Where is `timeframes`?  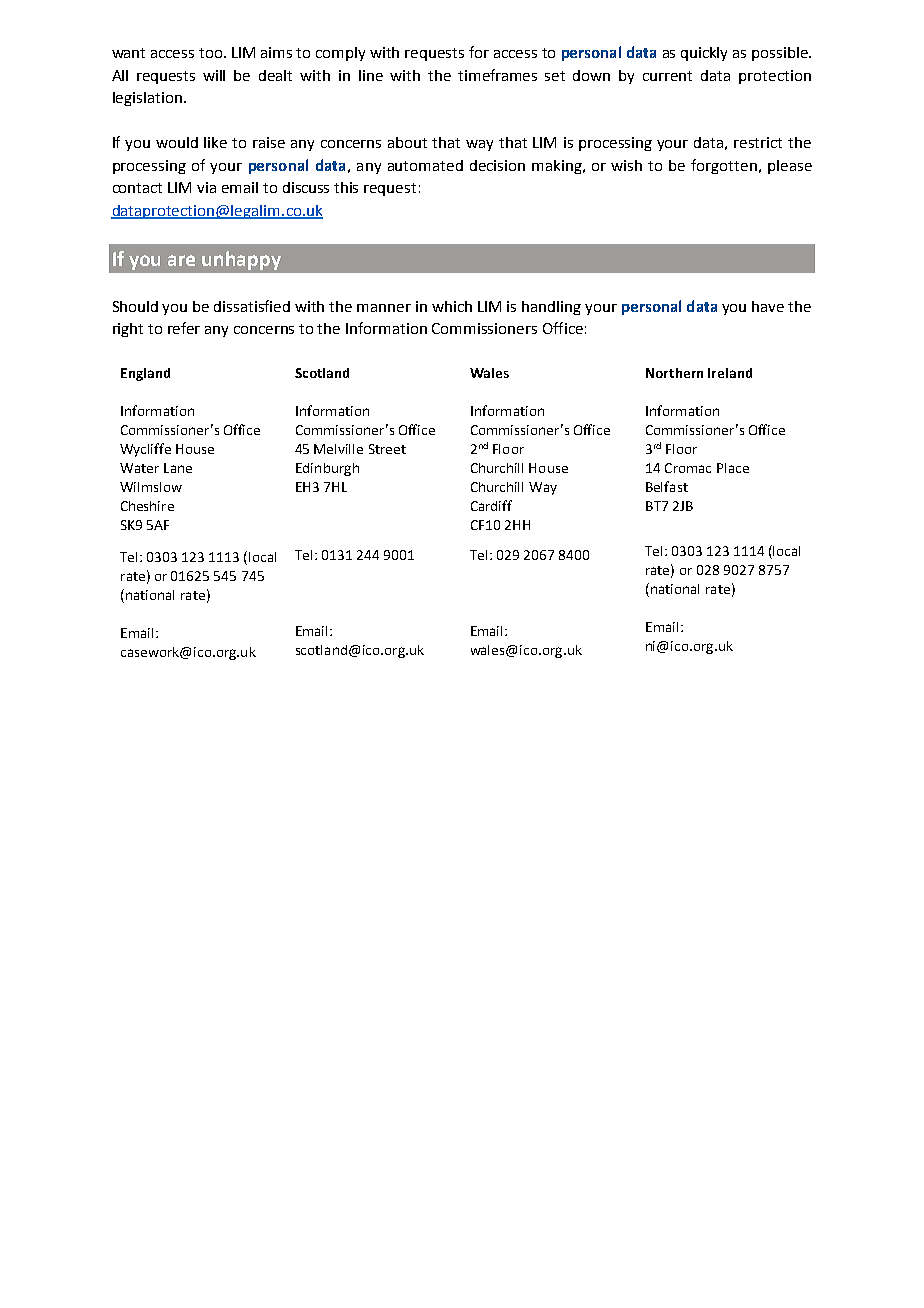
timeframes is located at coordinates (497, 75).
